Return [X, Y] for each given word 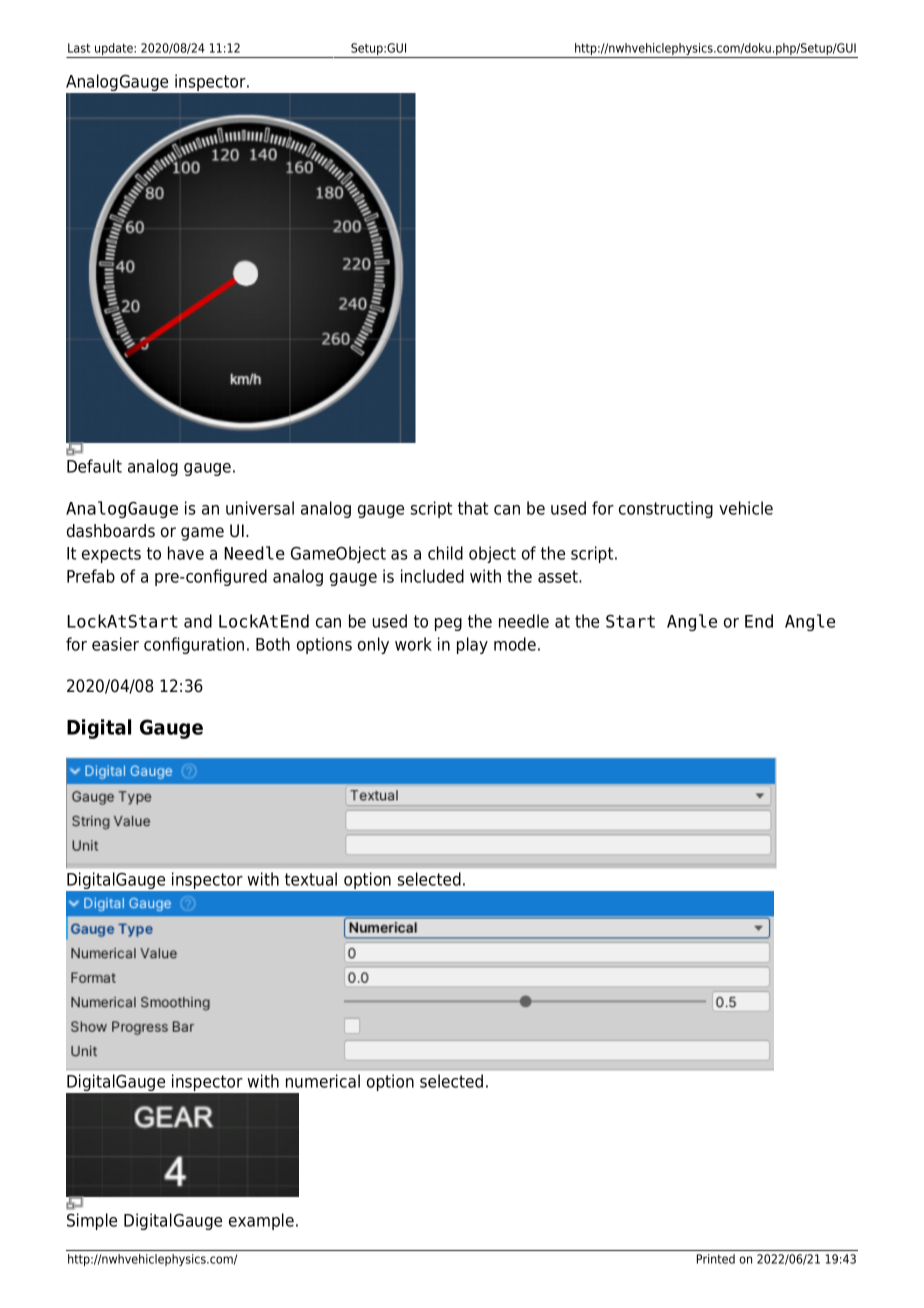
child [445, 553]
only [373, 645]
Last [79, 48]
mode [515, 644]
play [472, 645]
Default [94, 466]
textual [311, 879]
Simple [92, 1221]
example [261, 1221]
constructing [666, 509]
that [473, 508]
